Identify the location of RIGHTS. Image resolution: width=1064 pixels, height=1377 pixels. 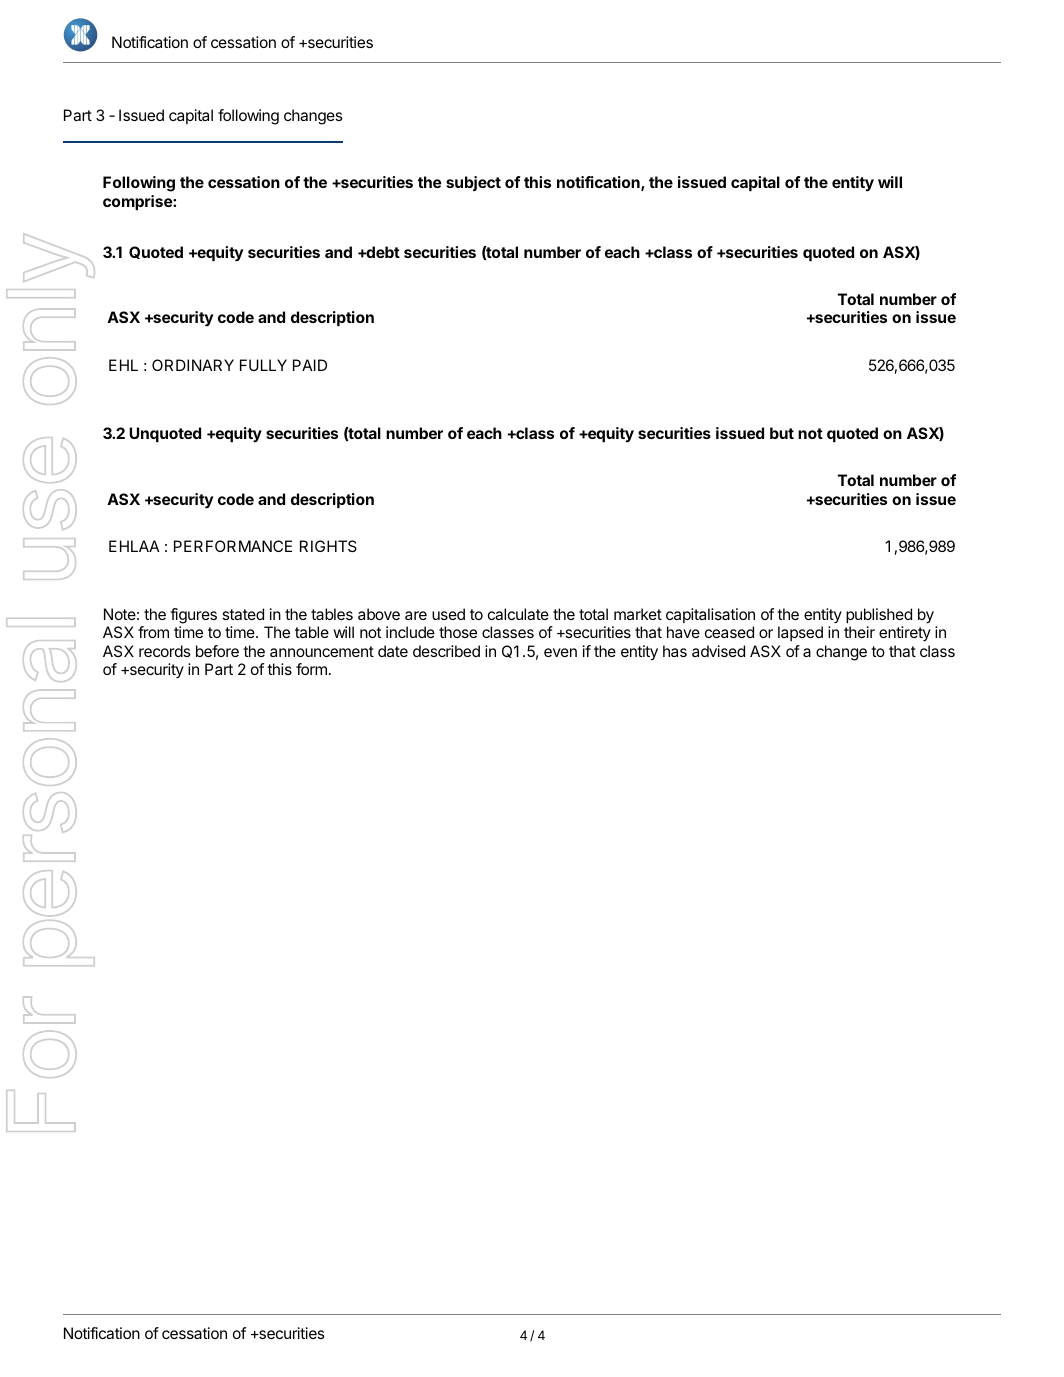
(328, 546).
